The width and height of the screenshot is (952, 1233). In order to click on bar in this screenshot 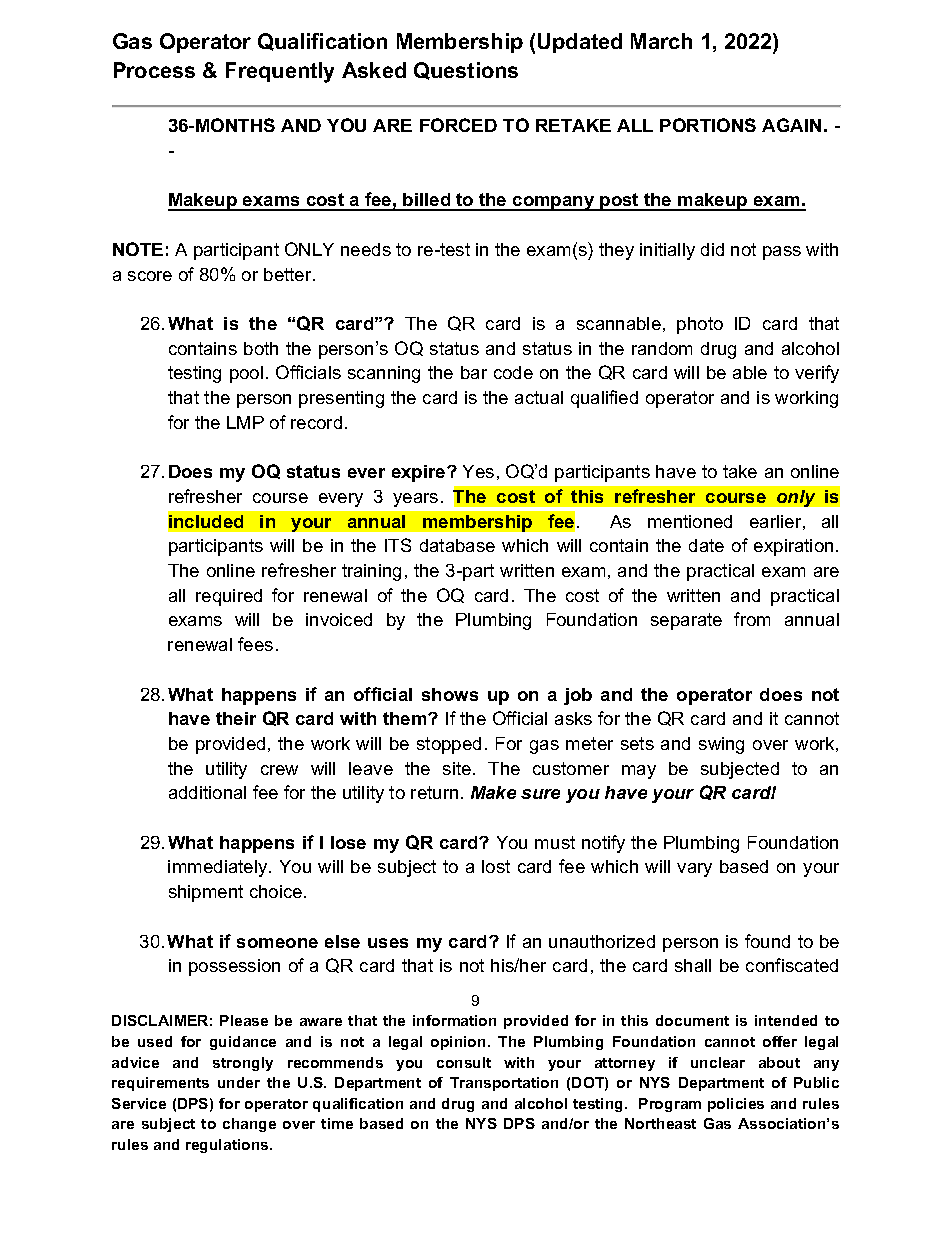, I will do `click(474, 372)`.
